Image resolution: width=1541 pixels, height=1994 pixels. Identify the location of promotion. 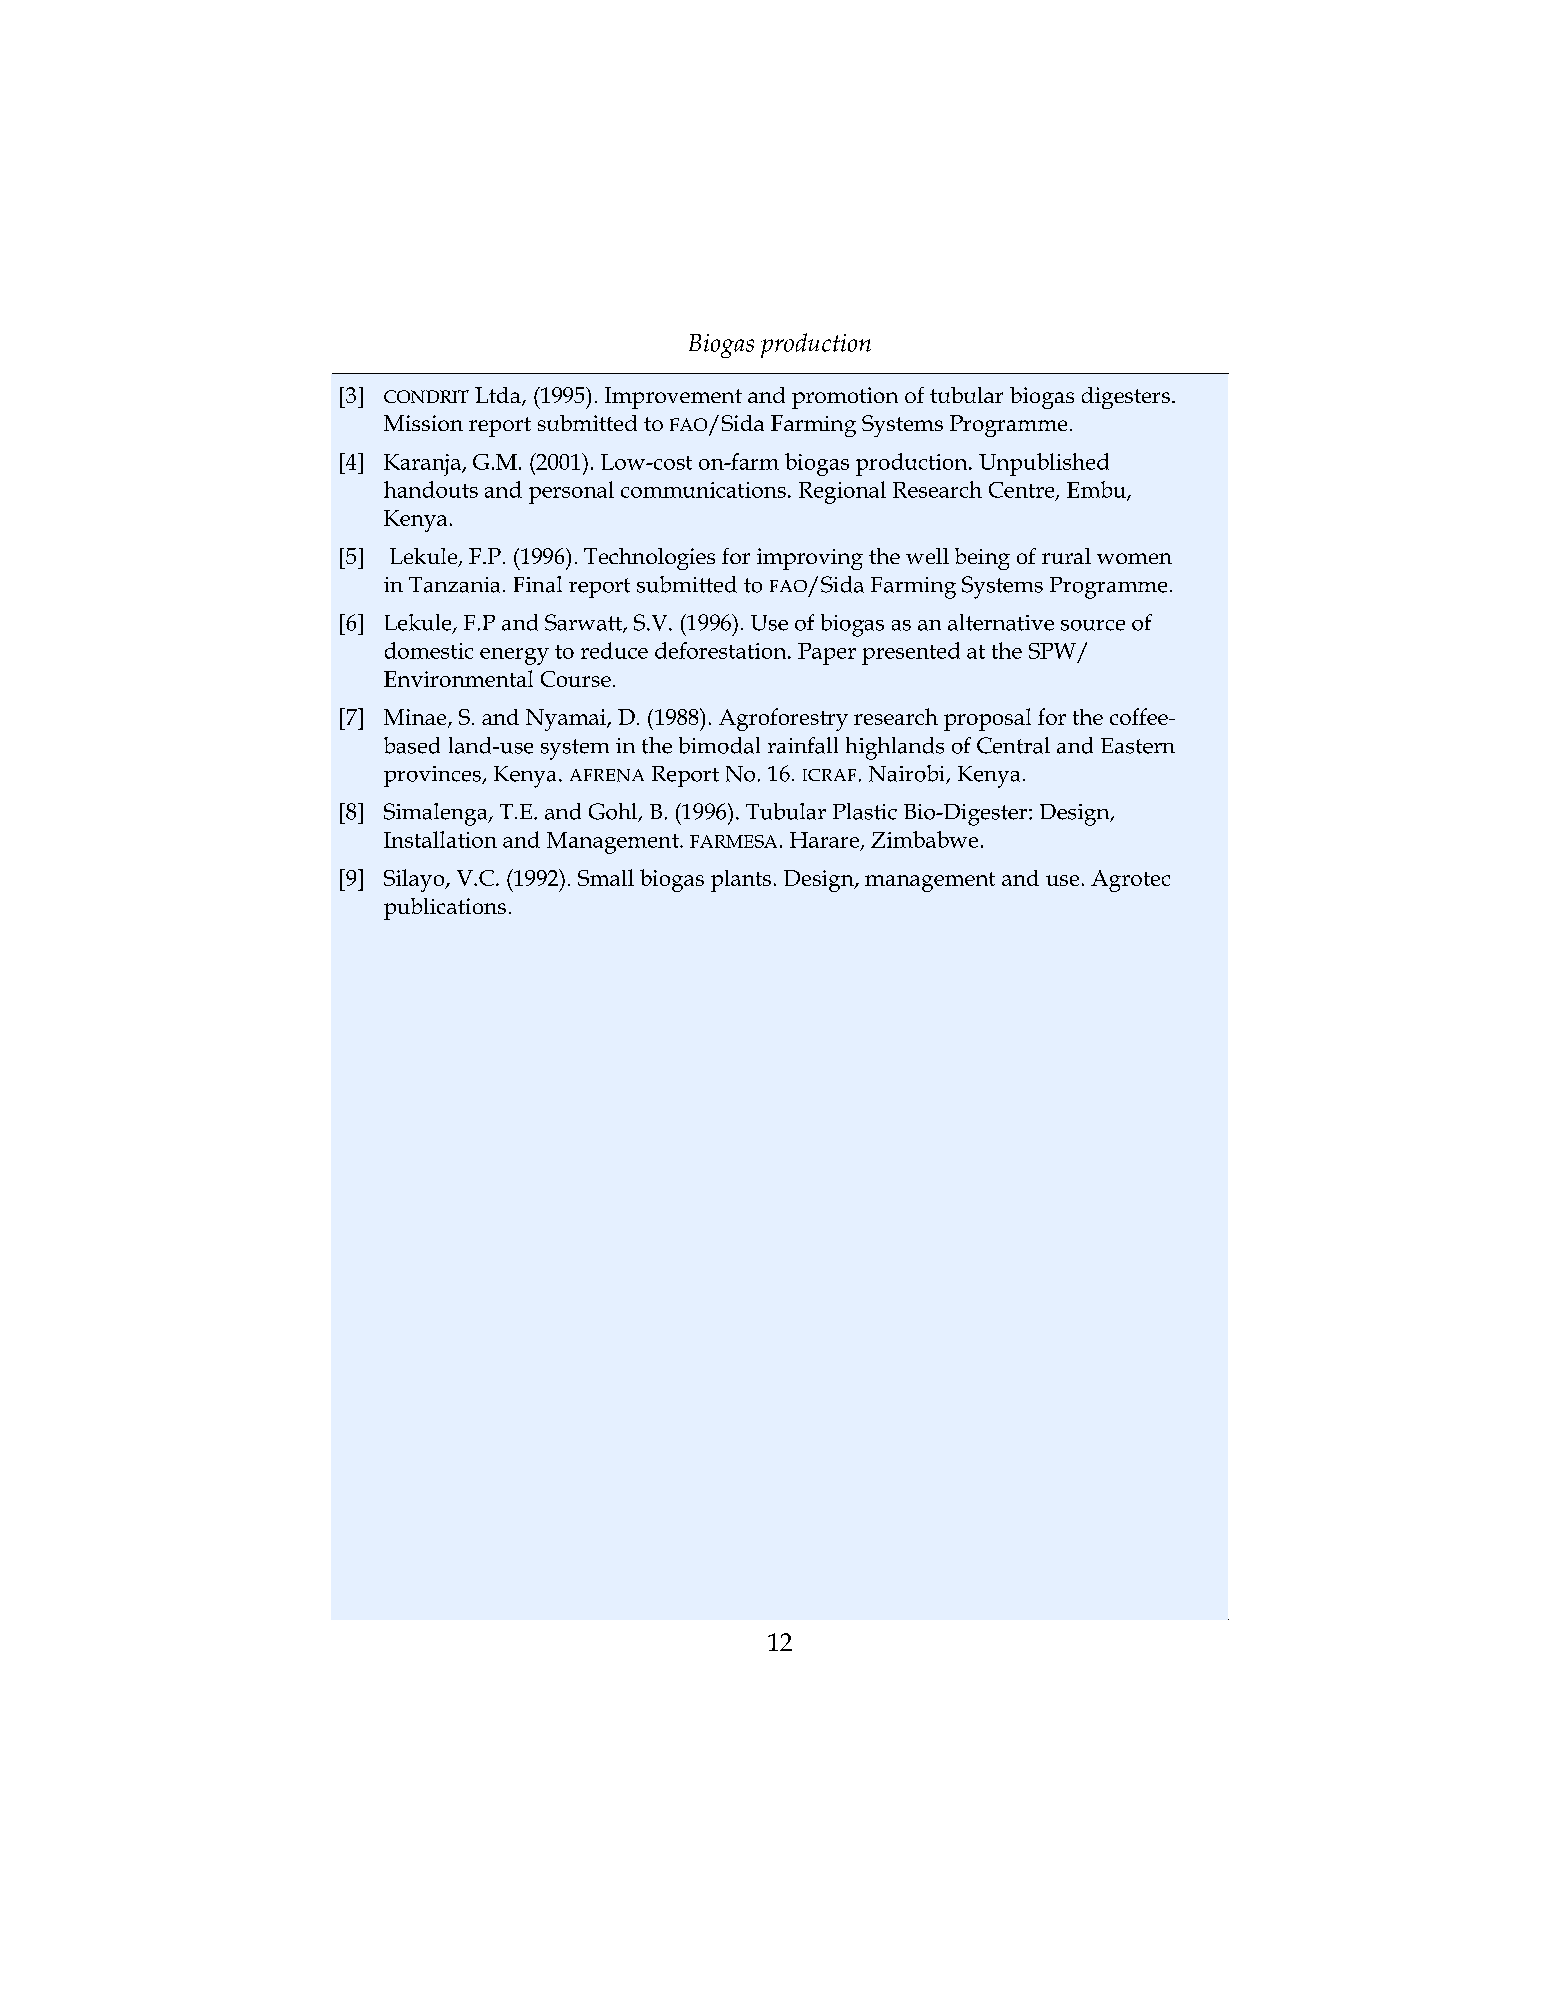
(845, 398).
